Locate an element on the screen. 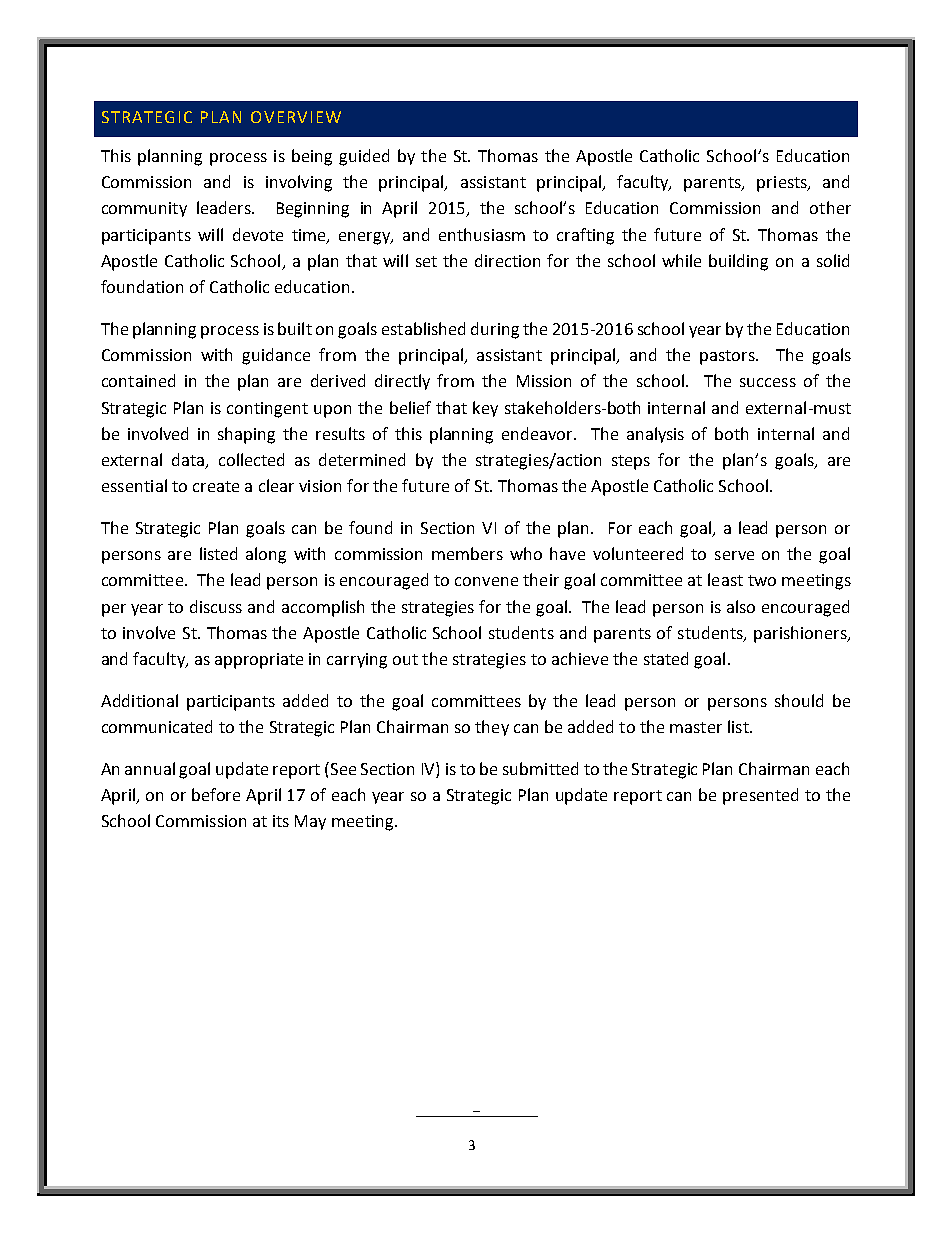 The height and width of the screenshot is (1233, 952). guided is located at coordinates (364, 157).
